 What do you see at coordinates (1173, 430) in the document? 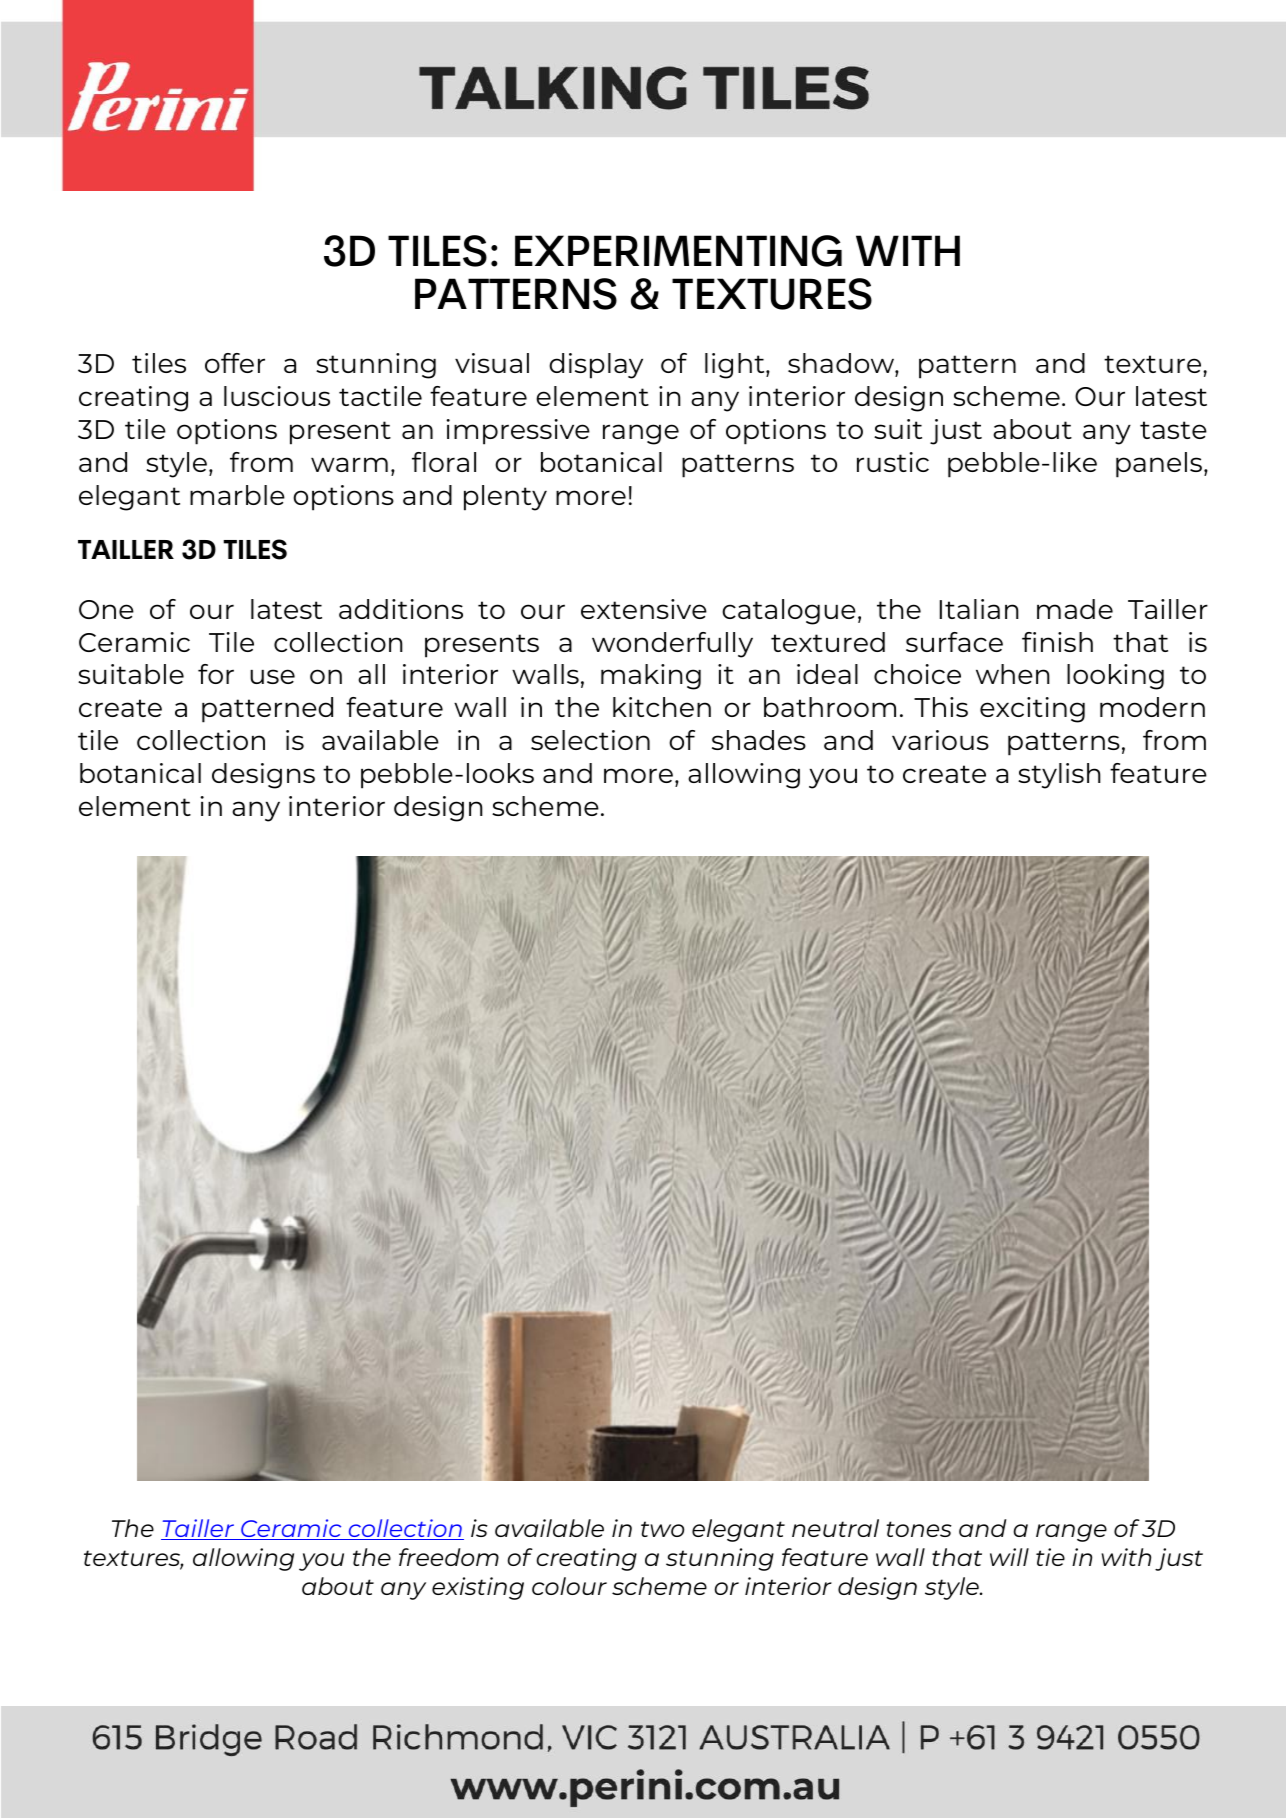
I see `taste` at bounding box center [1173, 430].
